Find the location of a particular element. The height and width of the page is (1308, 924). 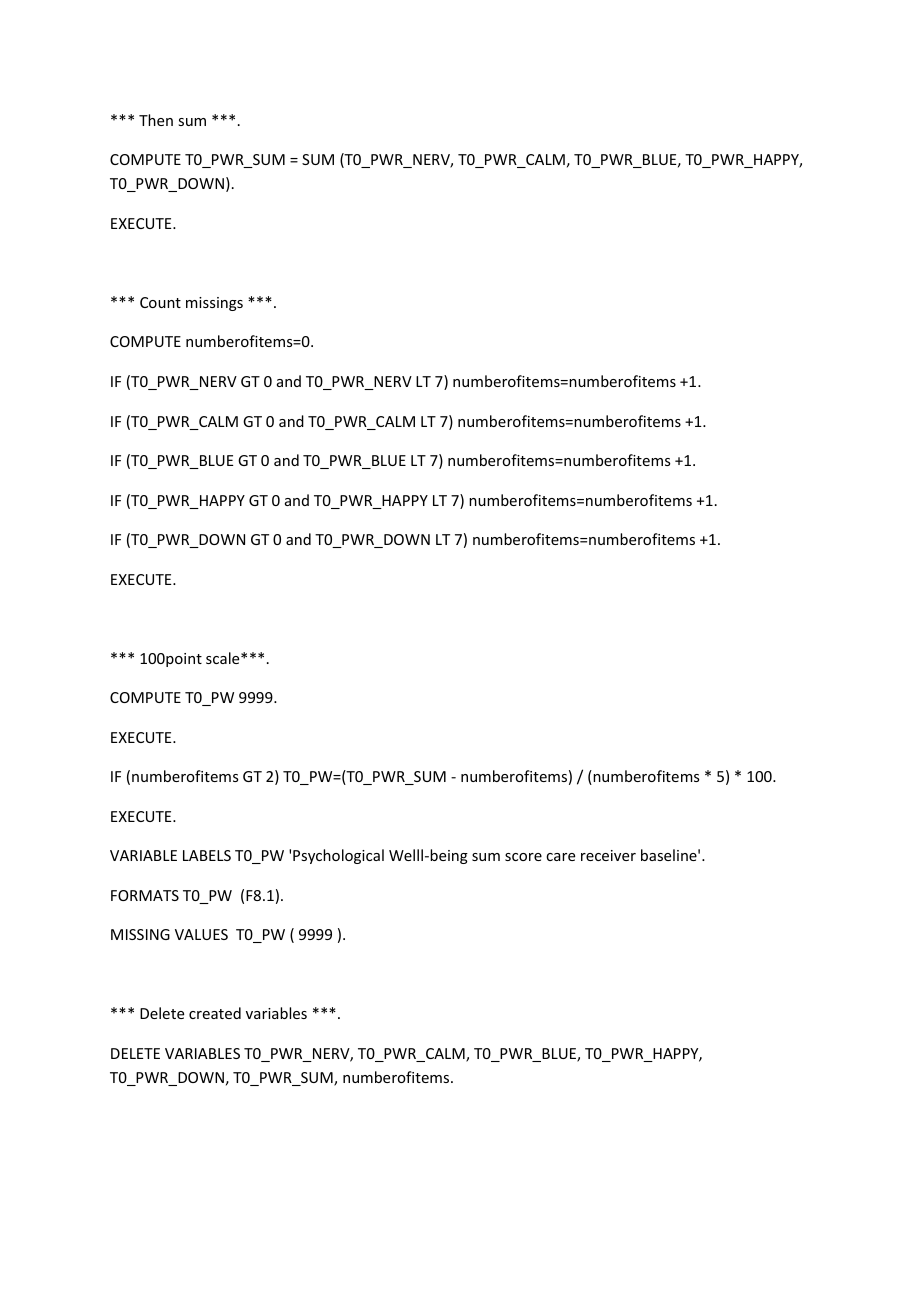

created is located at coordinates (215, 1013).
